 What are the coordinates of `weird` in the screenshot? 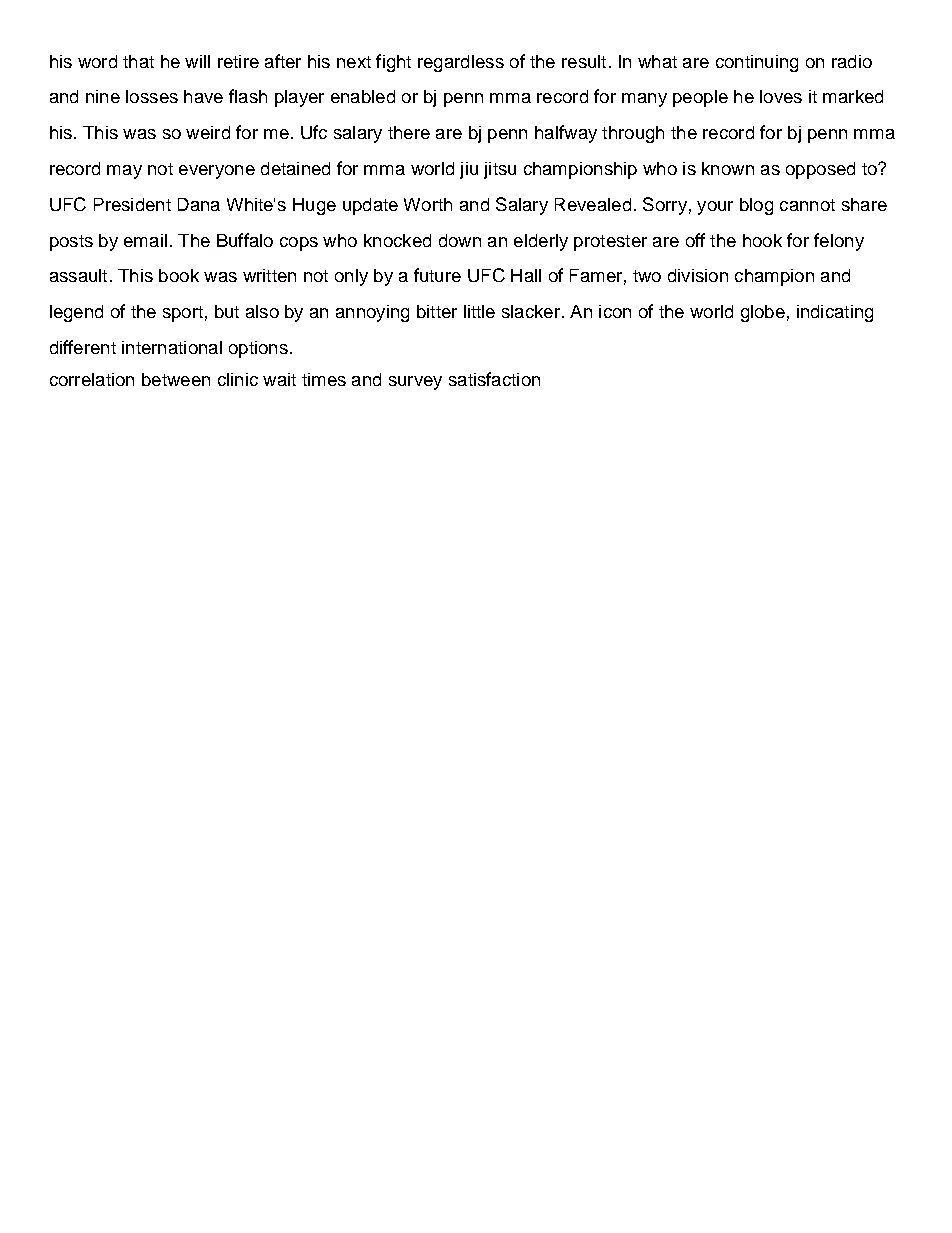 It's located at (208, 132).
